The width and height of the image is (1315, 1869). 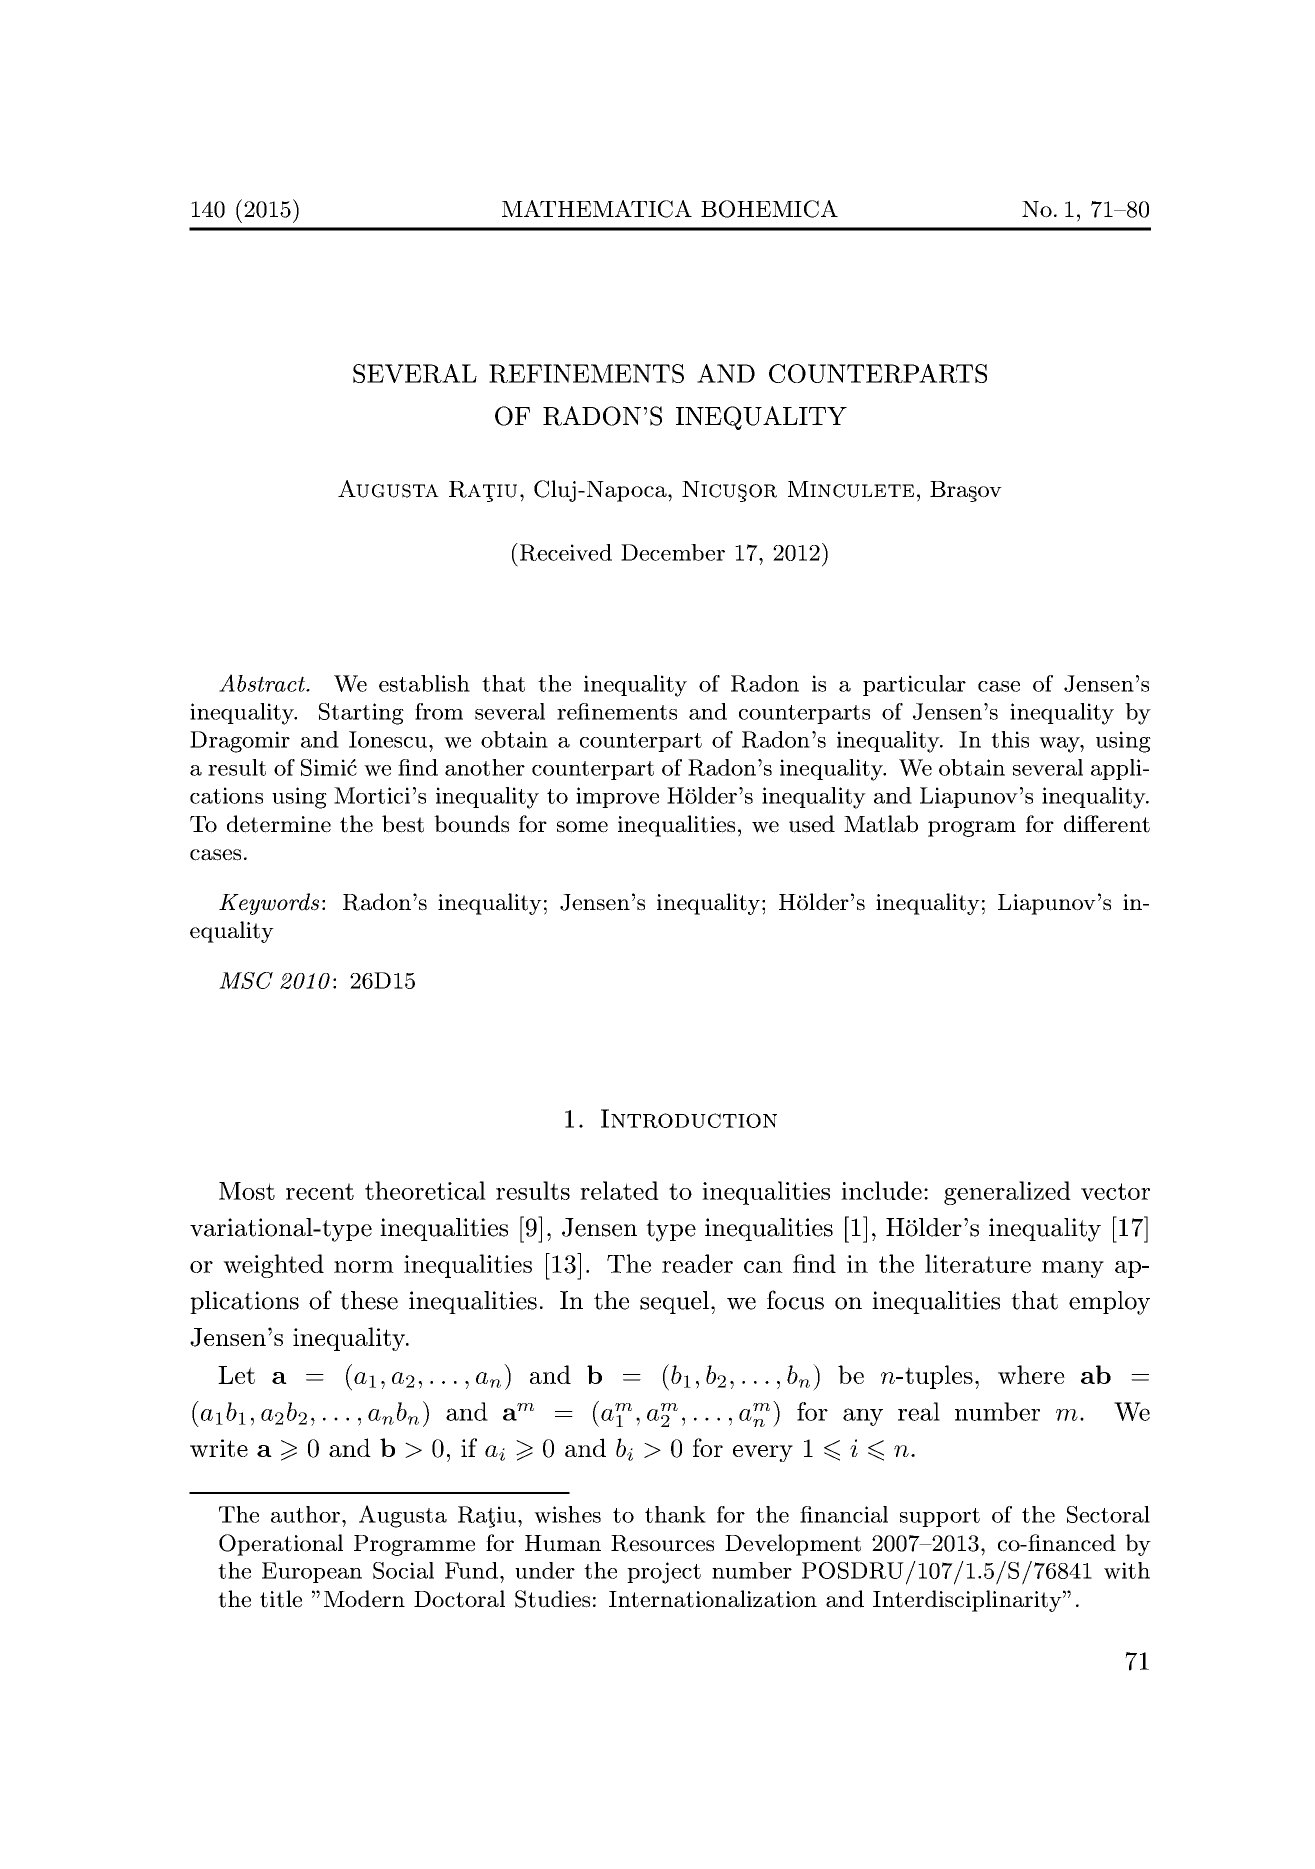 I want to click on particular, so click(x=914, y=685).
